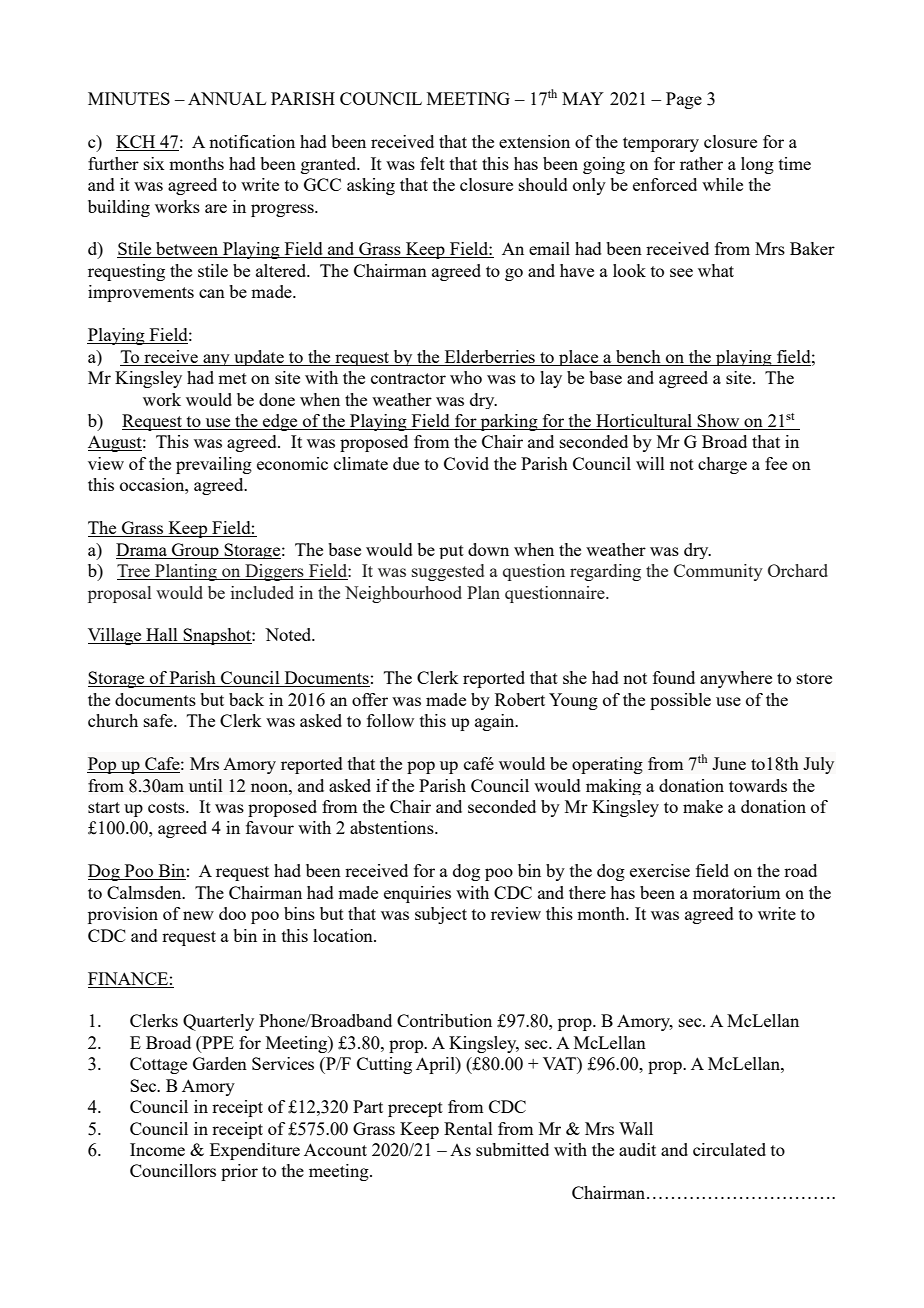 The height and width of the image is (1308, 924). I want to click on subject, so click(441, 915).
